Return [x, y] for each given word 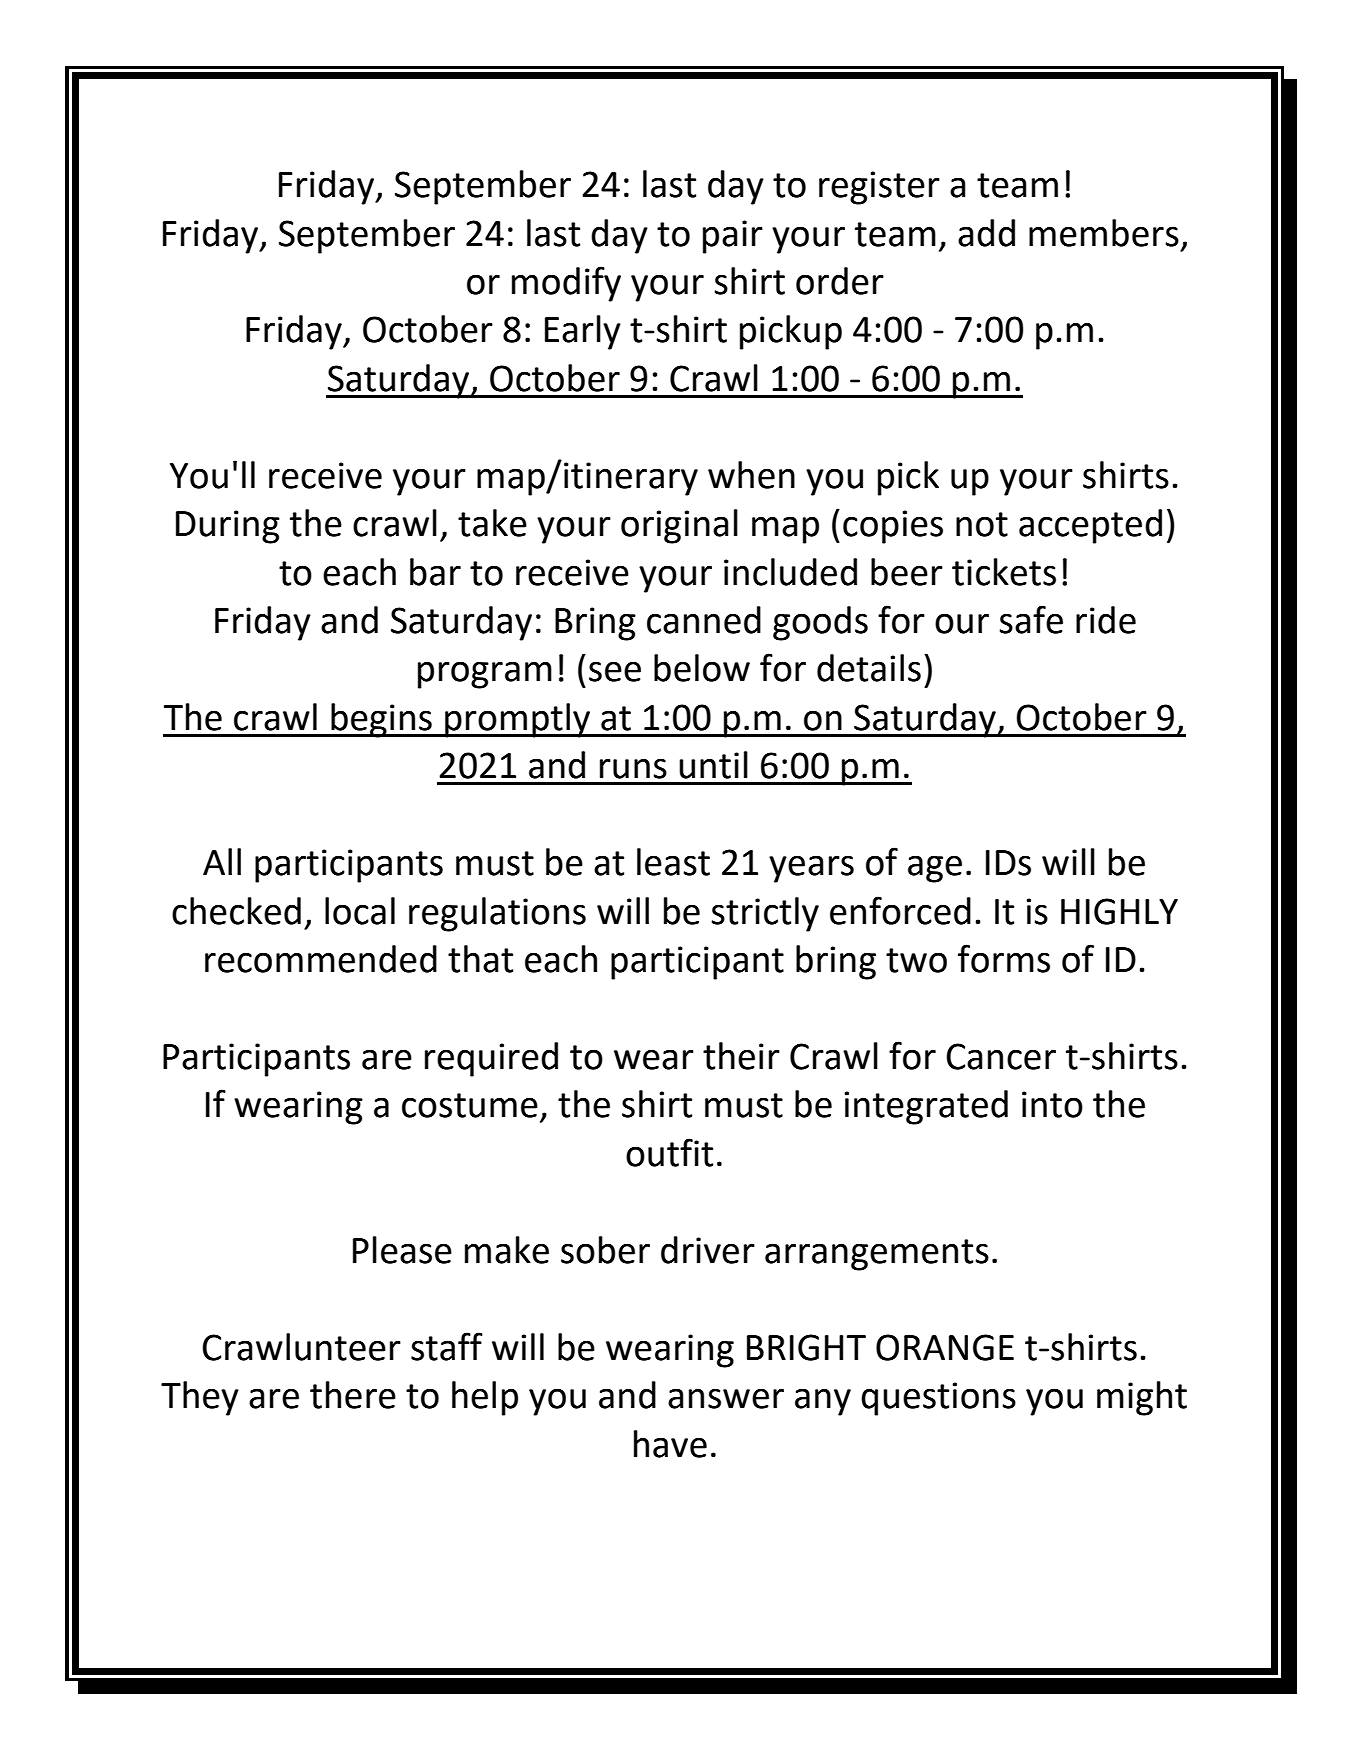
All [222, 861]
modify [566, 284]
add [986, 233]
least [673, 862]
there [353, 1395]
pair [733, 237]
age [935, 869]
